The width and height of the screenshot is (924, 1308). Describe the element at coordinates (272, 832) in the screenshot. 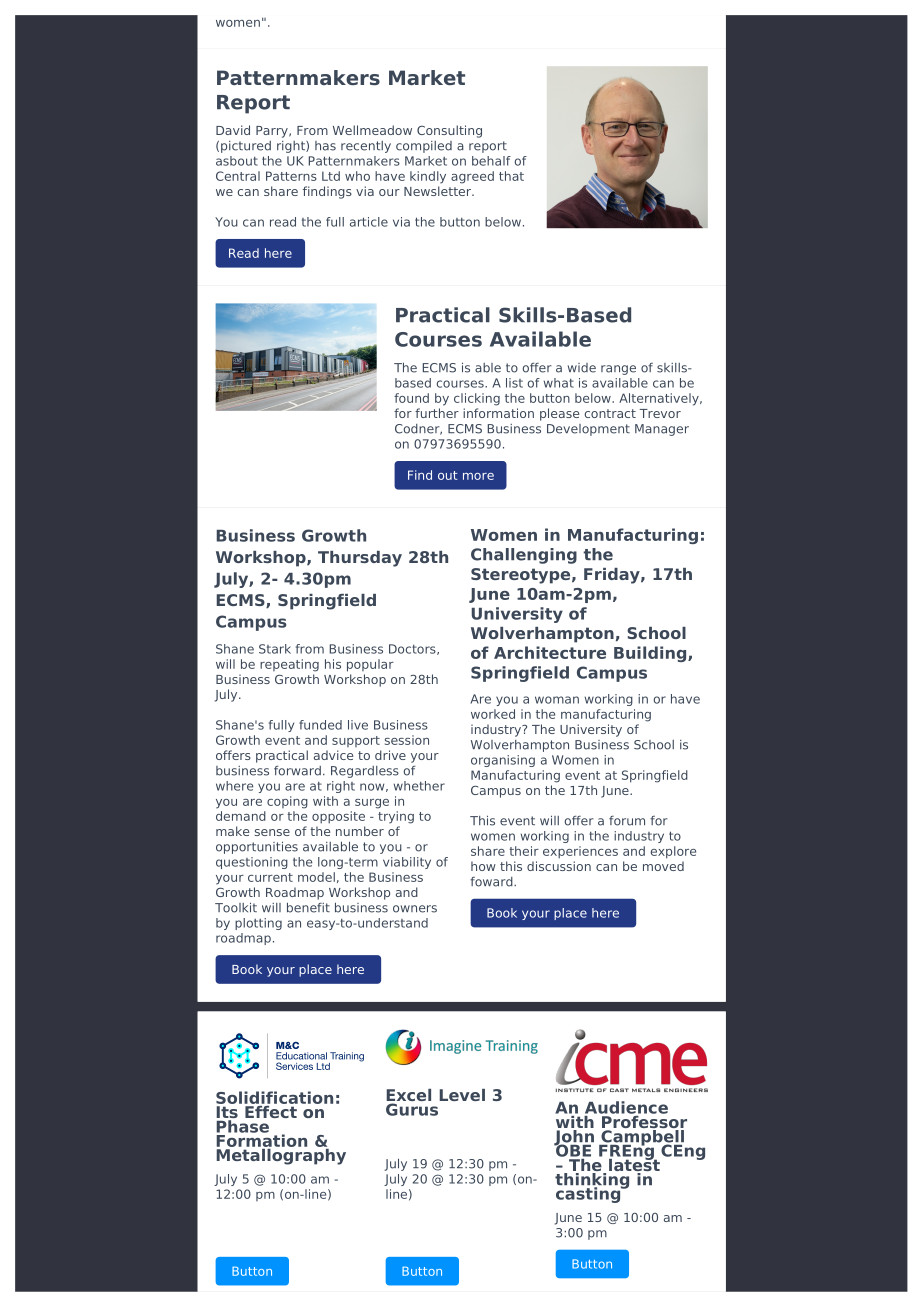

I see `sense` at that location.
